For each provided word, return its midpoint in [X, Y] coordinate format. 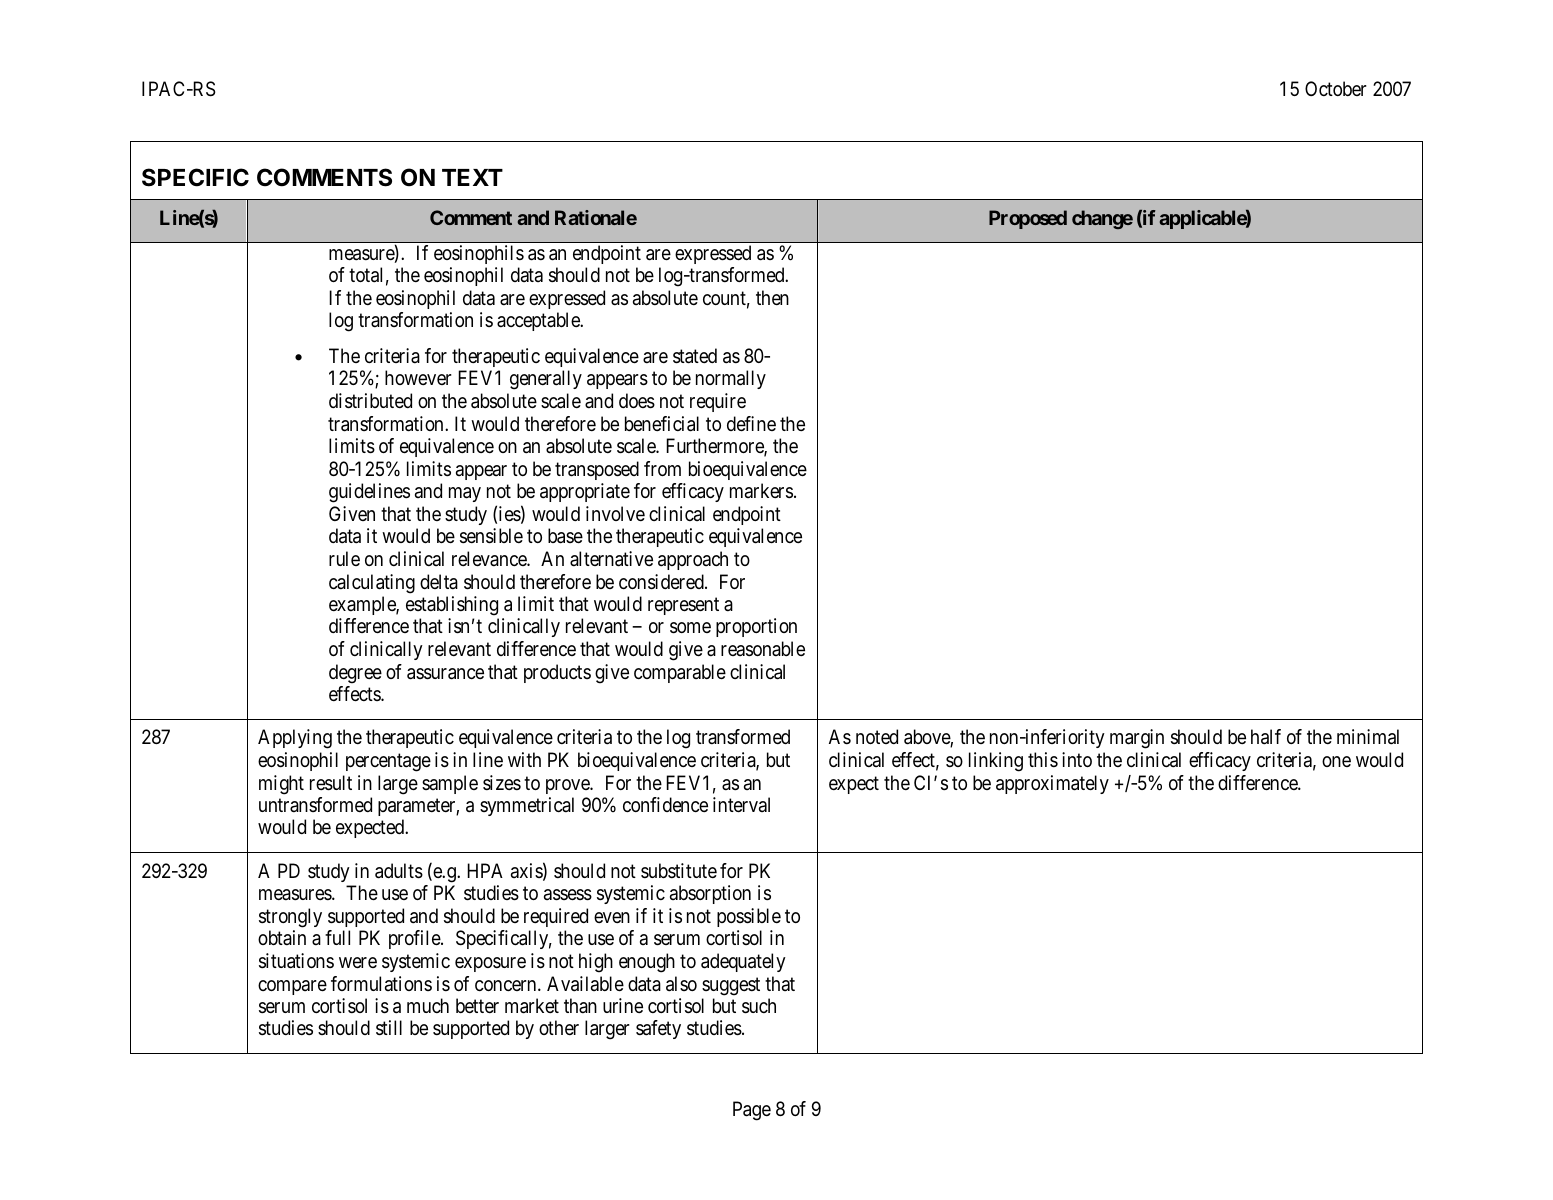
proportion [756, 627]
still [389, 1028]
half [1266, 737]
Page [752, 1111]
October [1336, 88]
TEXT [472, 177]
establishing [452, 606]
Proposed [1028, 219]
